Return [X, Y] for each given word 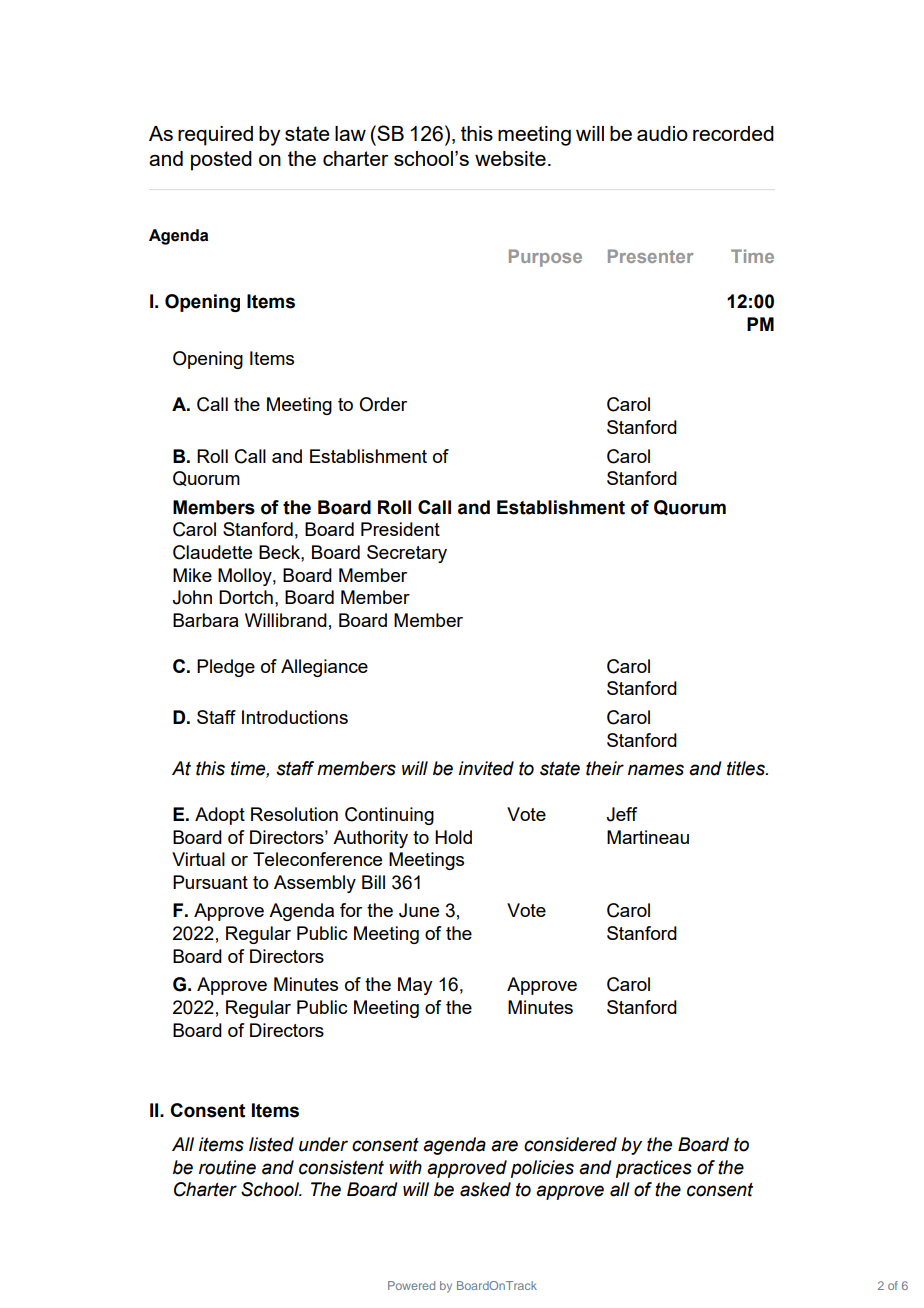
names [656, 770]
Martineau [648, 837]
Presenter [650, 256]
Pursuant [210, 882]
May [415, 986]
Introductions [295, 717]
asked [485, 1189]
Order [383, 404]
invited [486, 768]
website [510, 158]
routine [227, 1167]
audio [662, 133]
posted [221, 161]
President [400, 529]
